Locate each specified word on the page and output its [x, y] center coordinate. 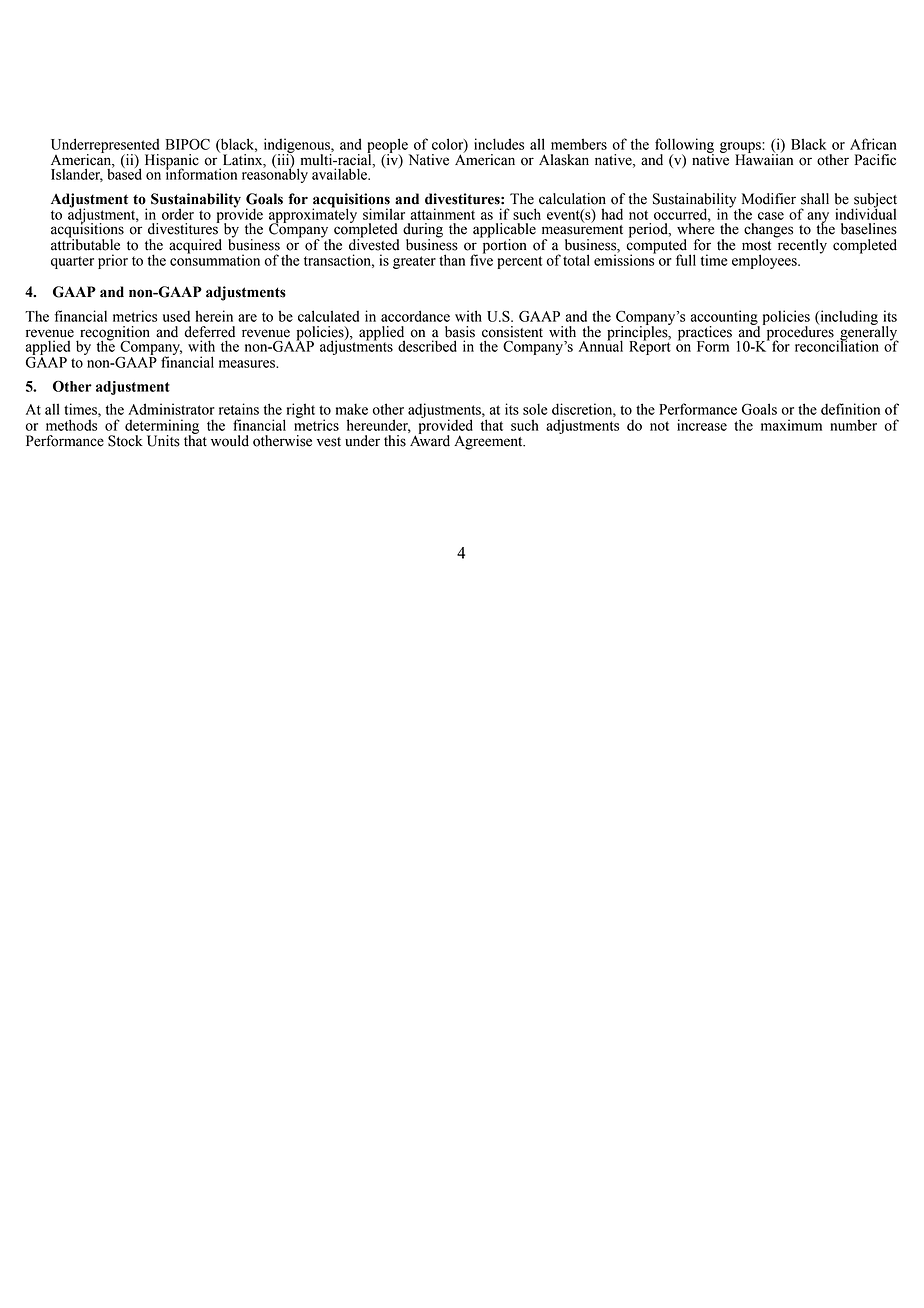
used [176, 316]
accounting [725, 318]
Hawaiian [764, 159]
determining [162, 427]
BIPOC [188, 144]
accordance [415, 316]
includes [499, 144]
